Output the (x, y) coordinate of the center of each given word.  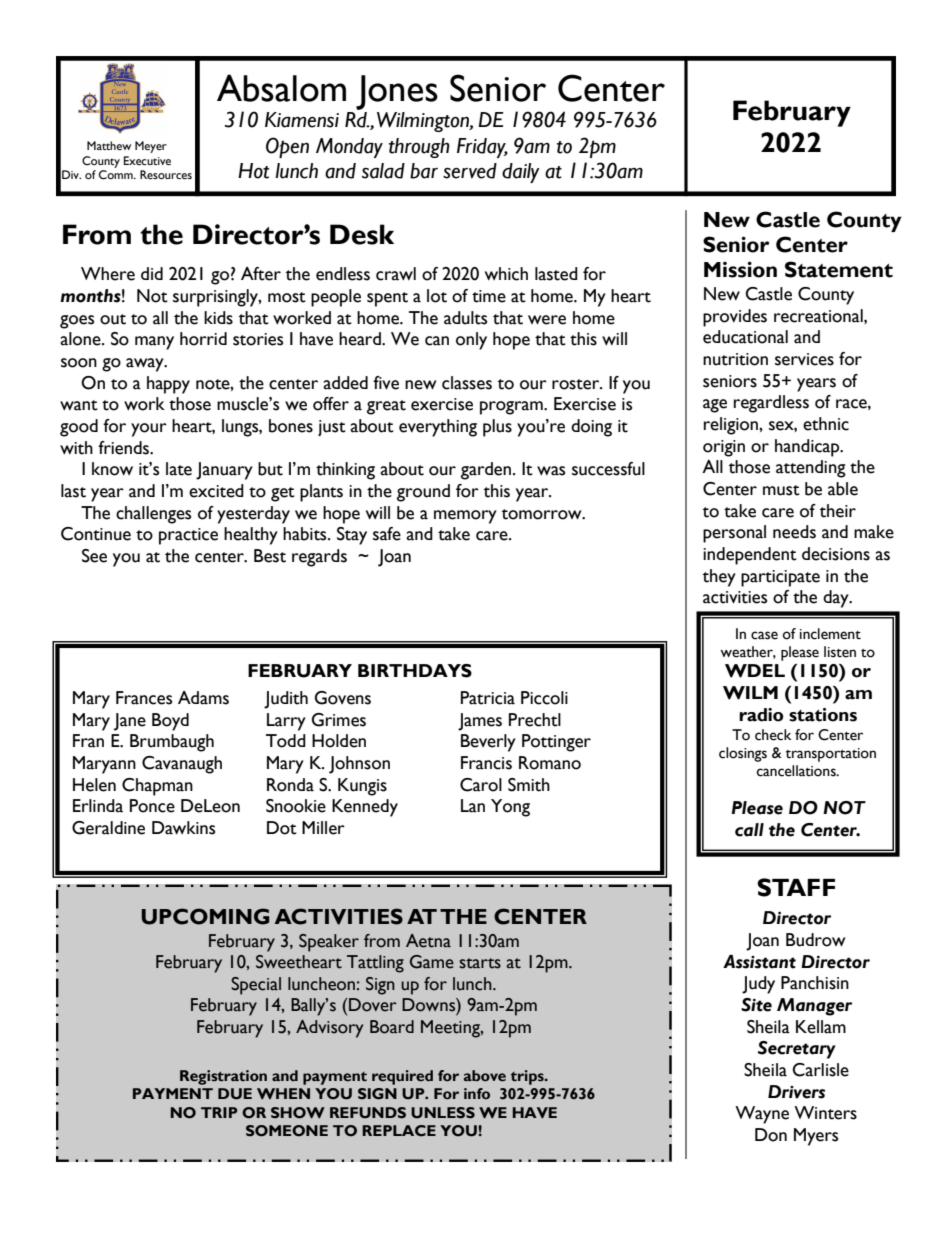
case (764, 635)
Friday (482, 148)
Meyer (151, 147)
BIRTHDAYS (415, 671)
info (477, 1093)
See (94, 556)
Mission (740, 269)
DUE (235, 1094)
